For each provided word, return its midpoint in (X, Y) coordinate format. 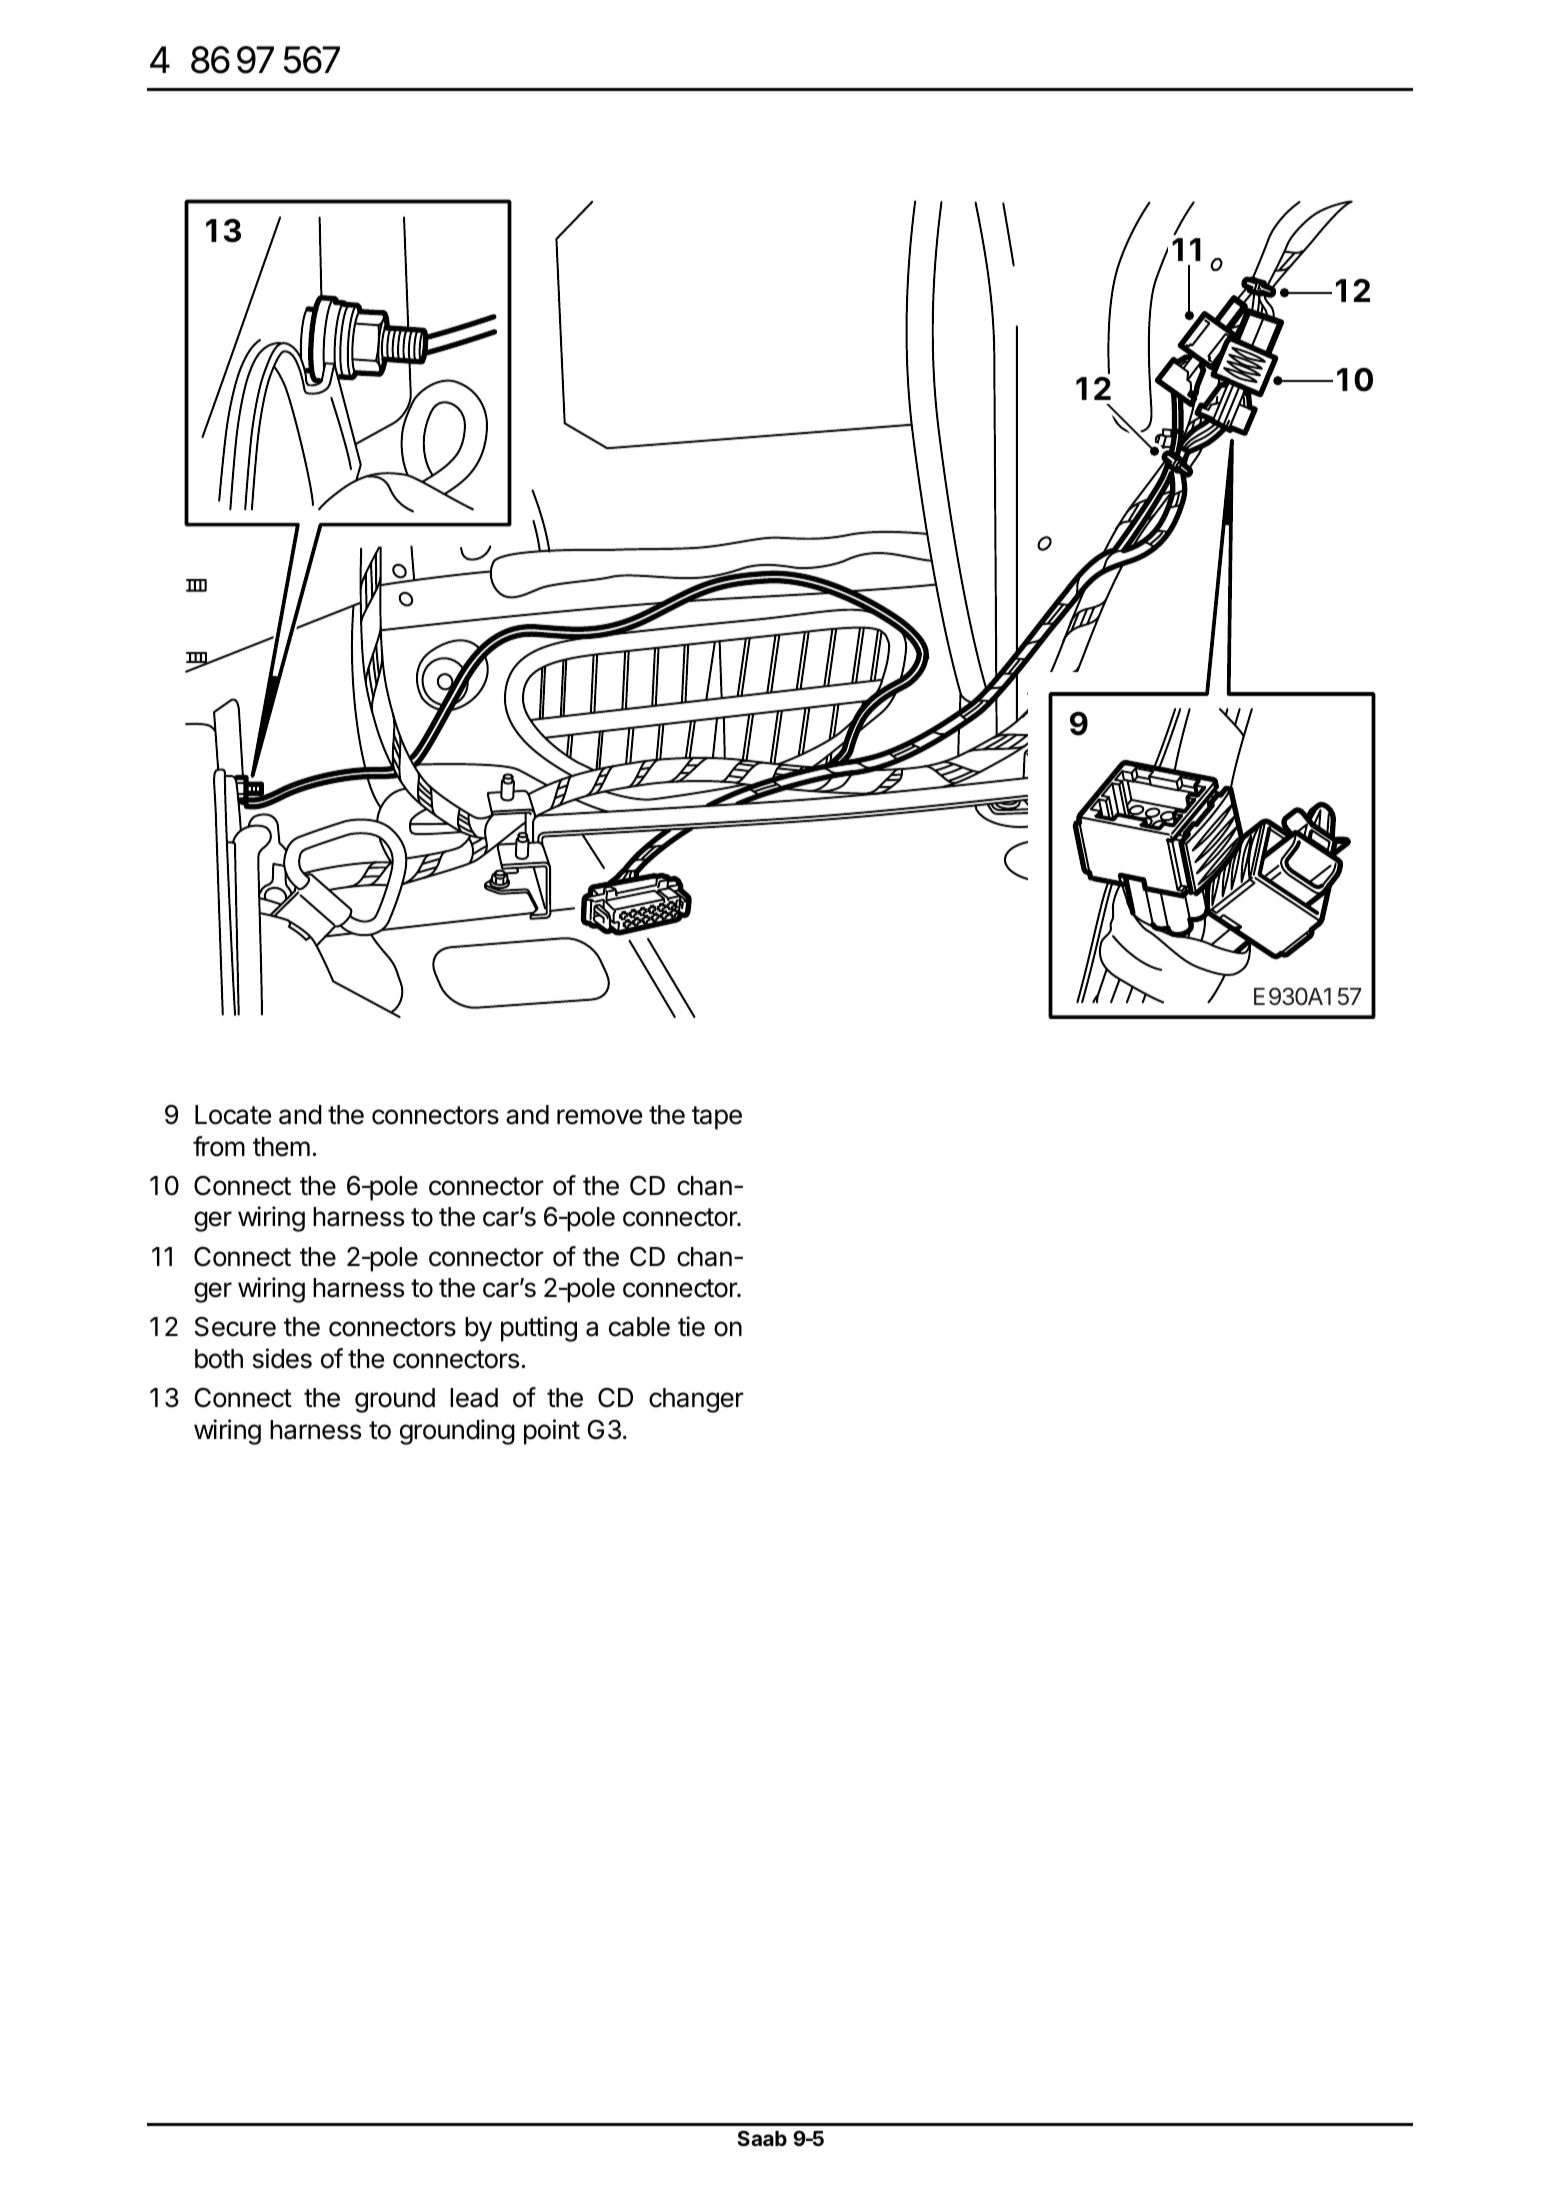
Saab (762, 2138)
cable (639, 1327)
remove (599, 1117)
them (281, 1147)
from (219, 1146)
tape (717, 1118)
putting (539, 1329)
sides (282, 1358)
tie (691, 1326)
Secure (235, 1327)
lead (474, 1398)
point (552, 1432)
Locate (233, 1115)
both (219, 1359)
